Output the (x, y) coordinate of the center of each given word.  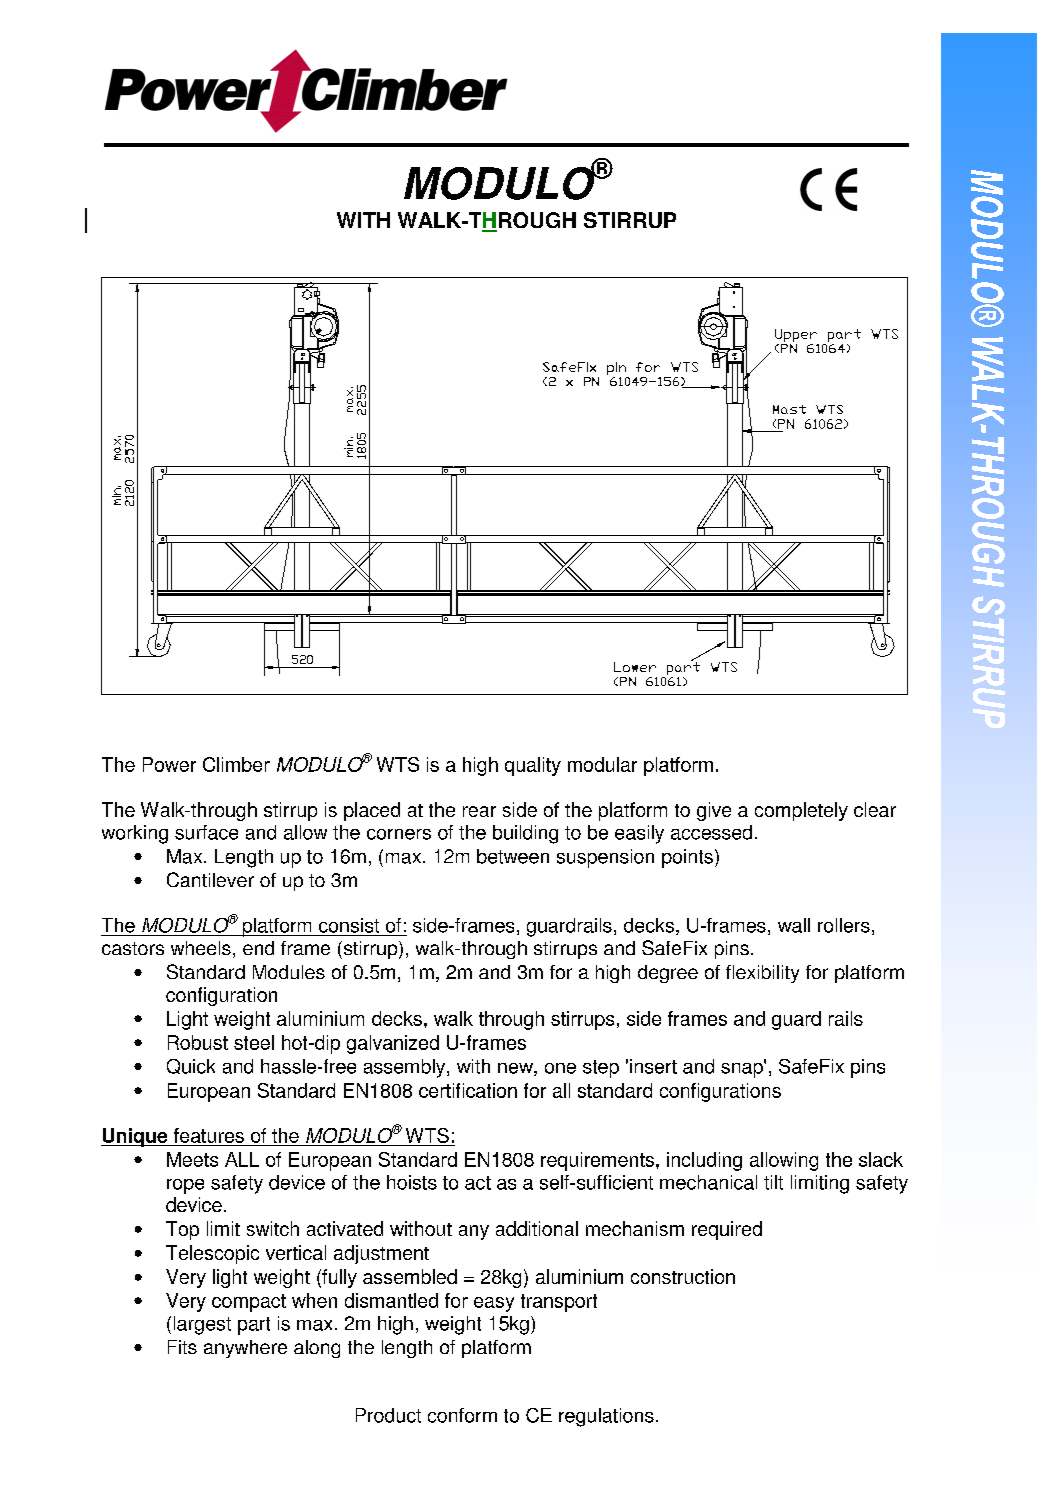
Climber (236, 764)
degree (668, 974)
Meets (192, 1159)
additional (537, 1228)
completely (801, 811)
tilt (773, 1182)
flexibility (762, 974)
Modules (289, 972)
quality (533, 766)
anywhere (245, 1349)
